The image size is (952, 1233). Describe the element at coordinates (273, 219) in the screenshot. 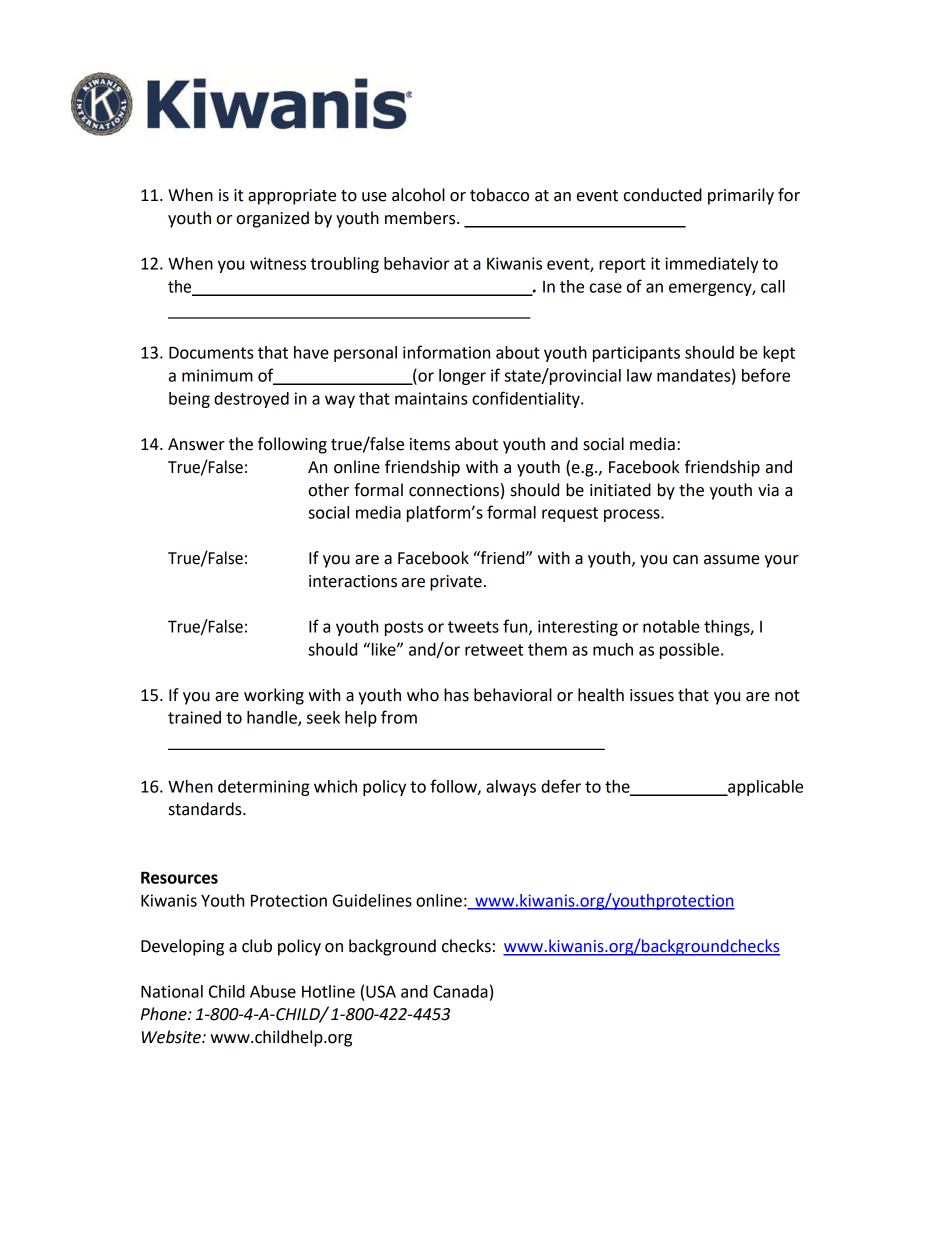

I see `organized` at that location.
